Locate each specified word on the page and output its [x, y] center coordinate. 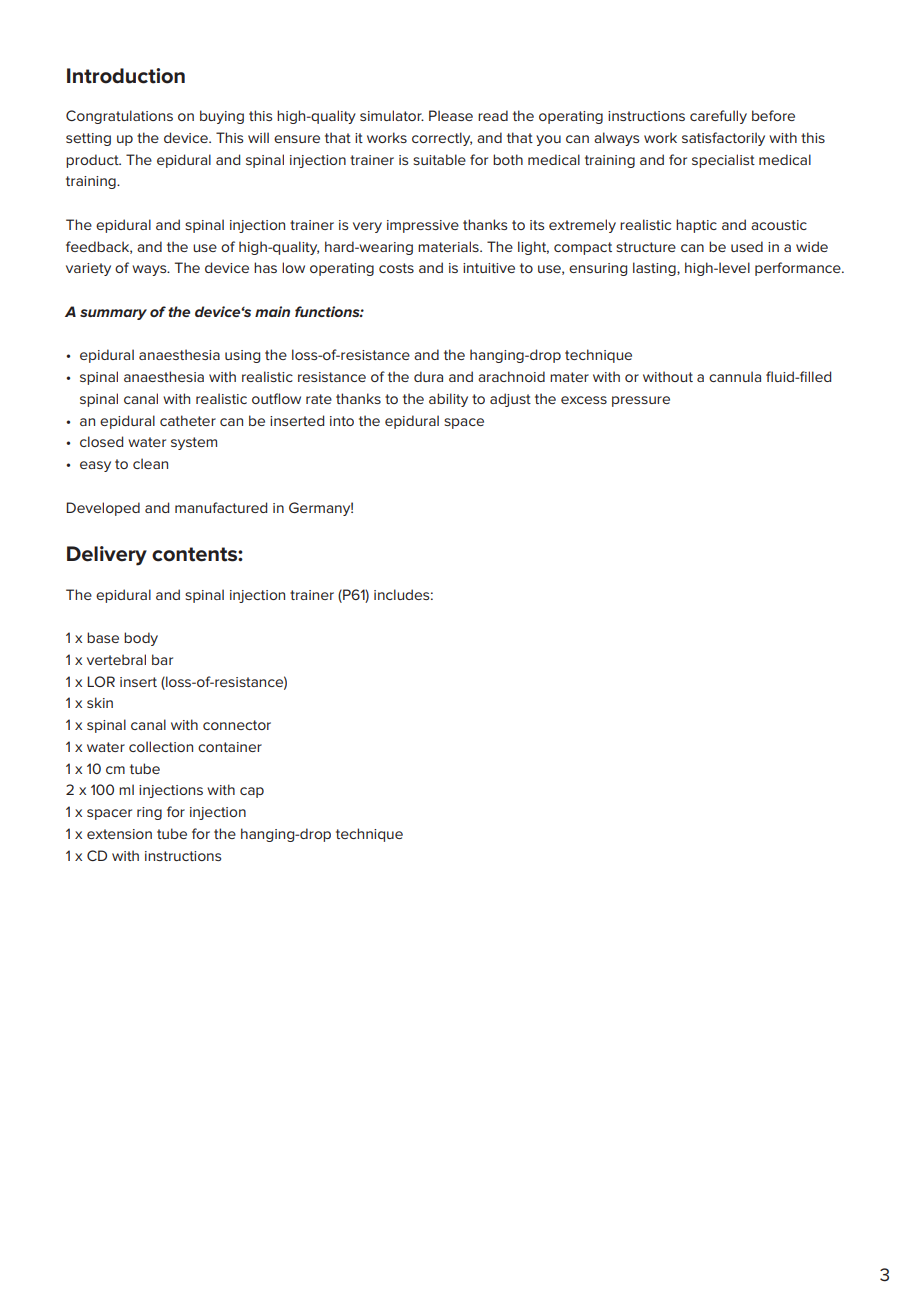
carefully [718, 117]
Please [451, 115]
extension [119, 834]
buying [222, 117]
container [230, 747]
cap [252, 792]
